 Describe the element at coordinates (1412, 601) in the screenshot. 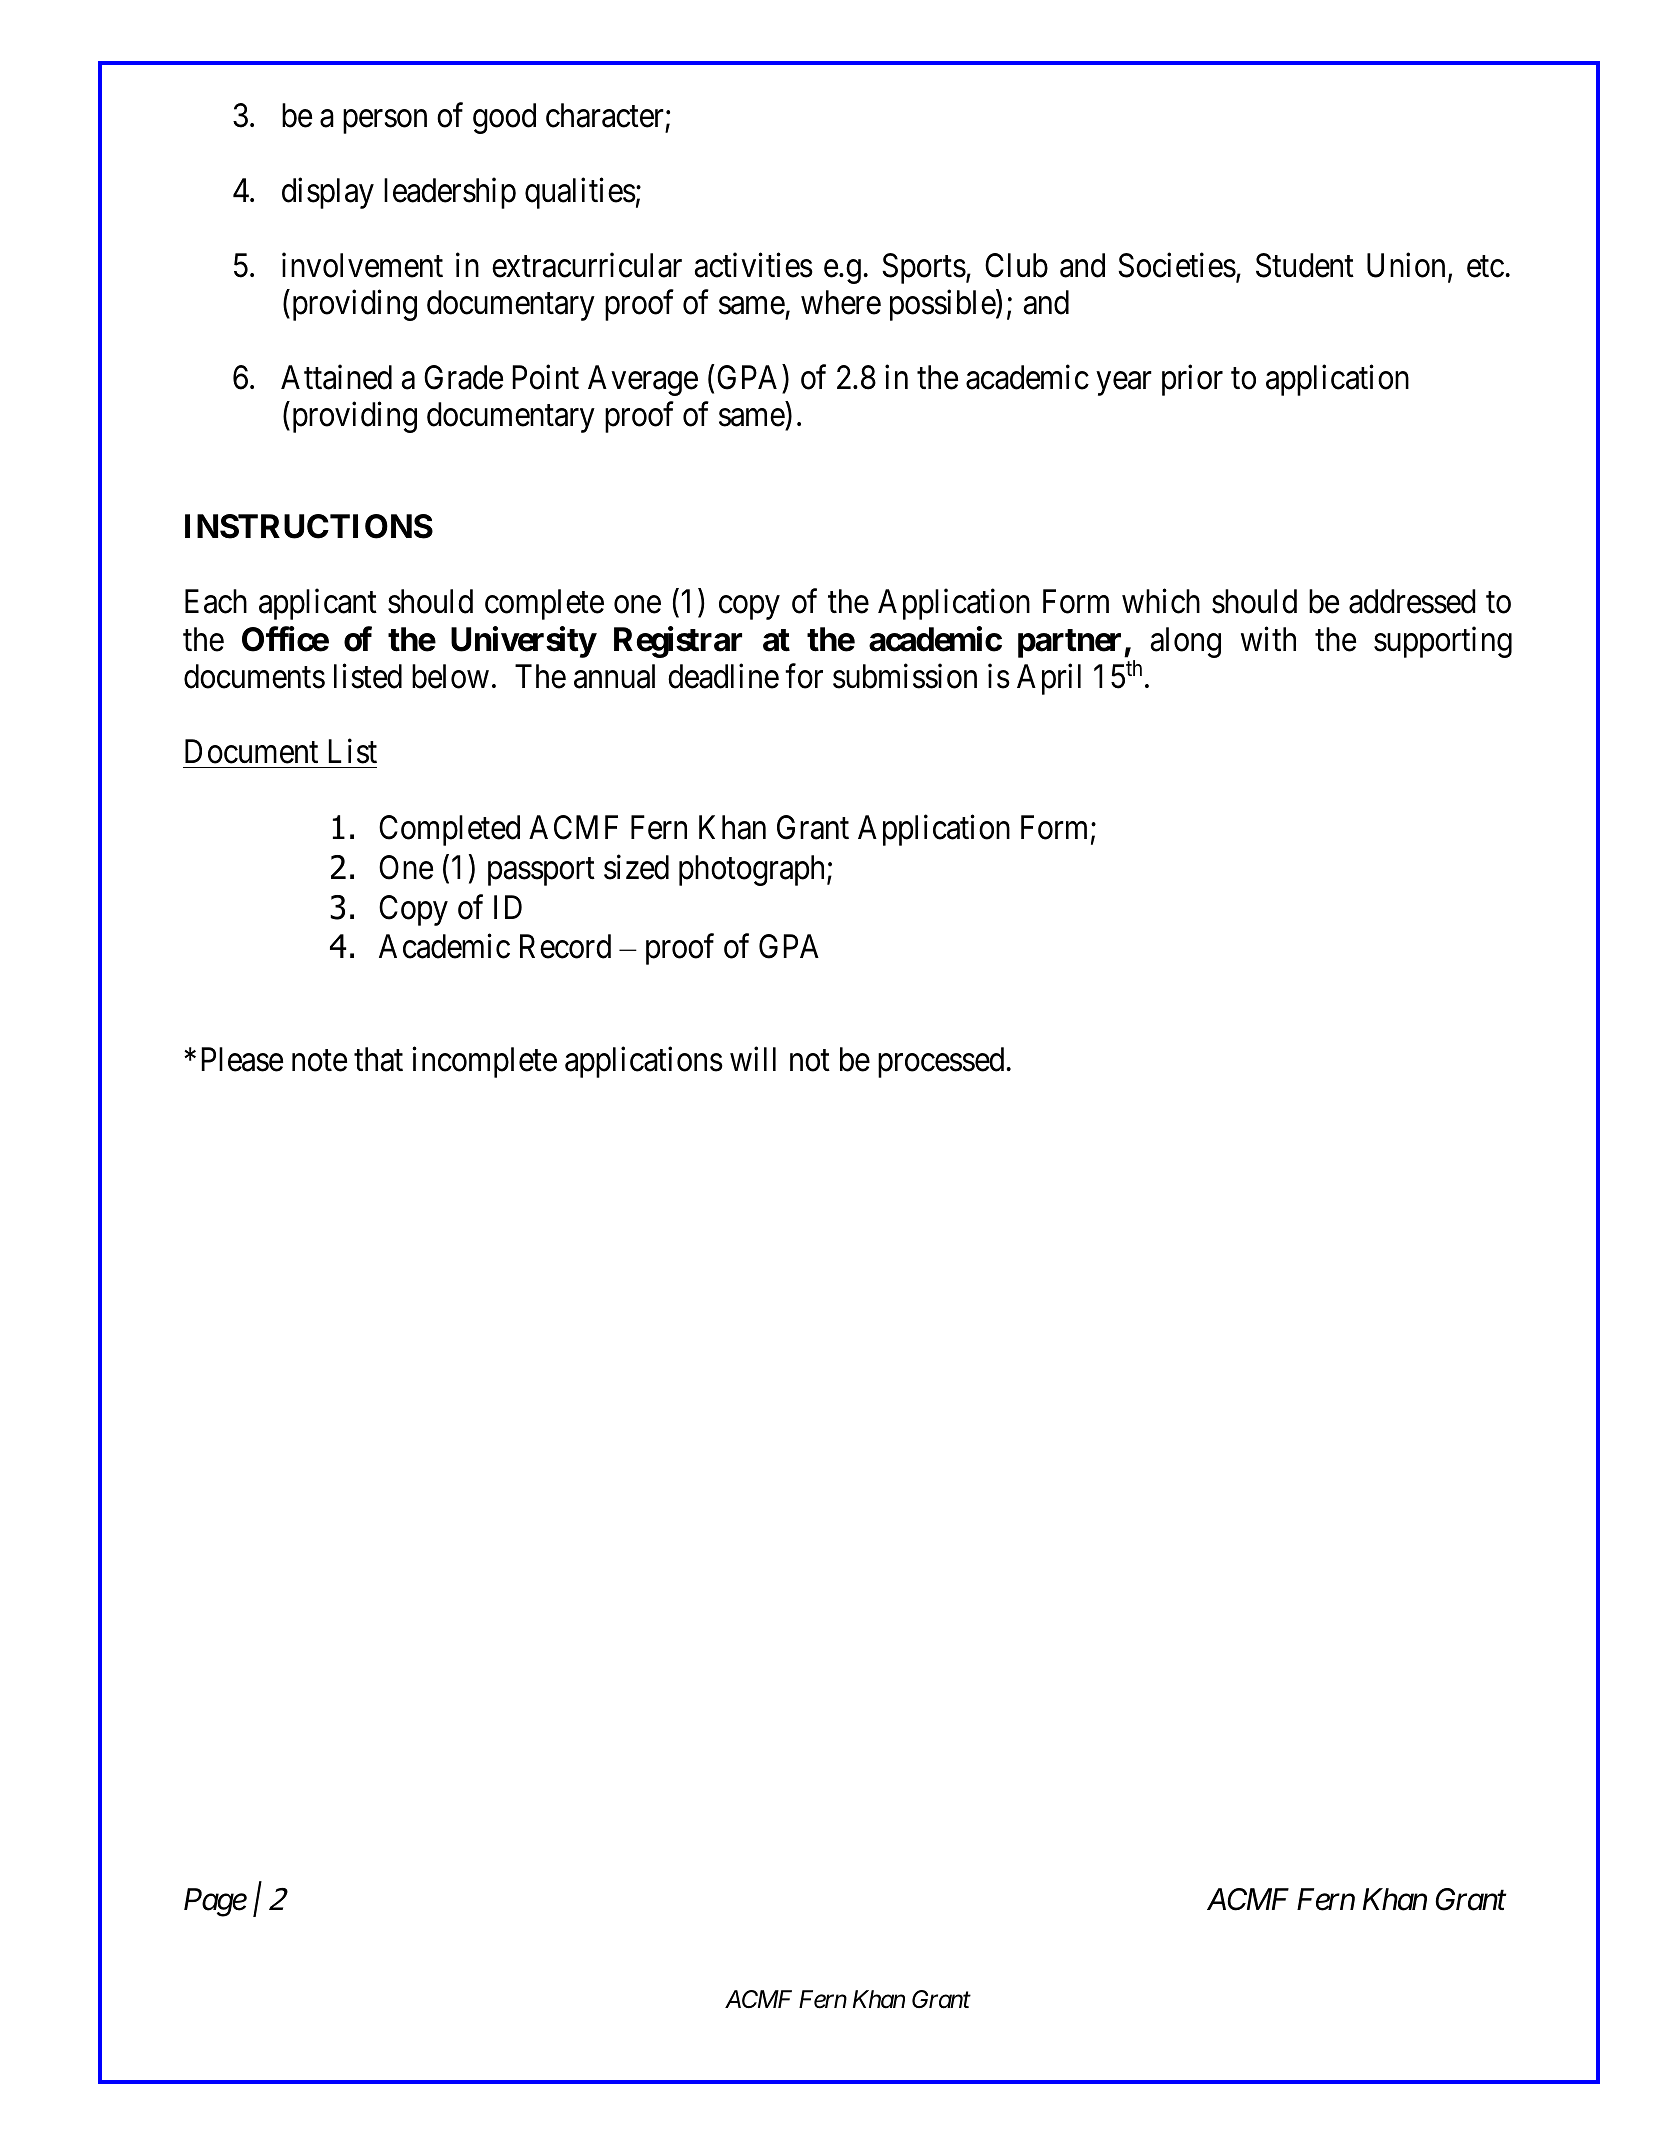

I see `addressed` at that location.
